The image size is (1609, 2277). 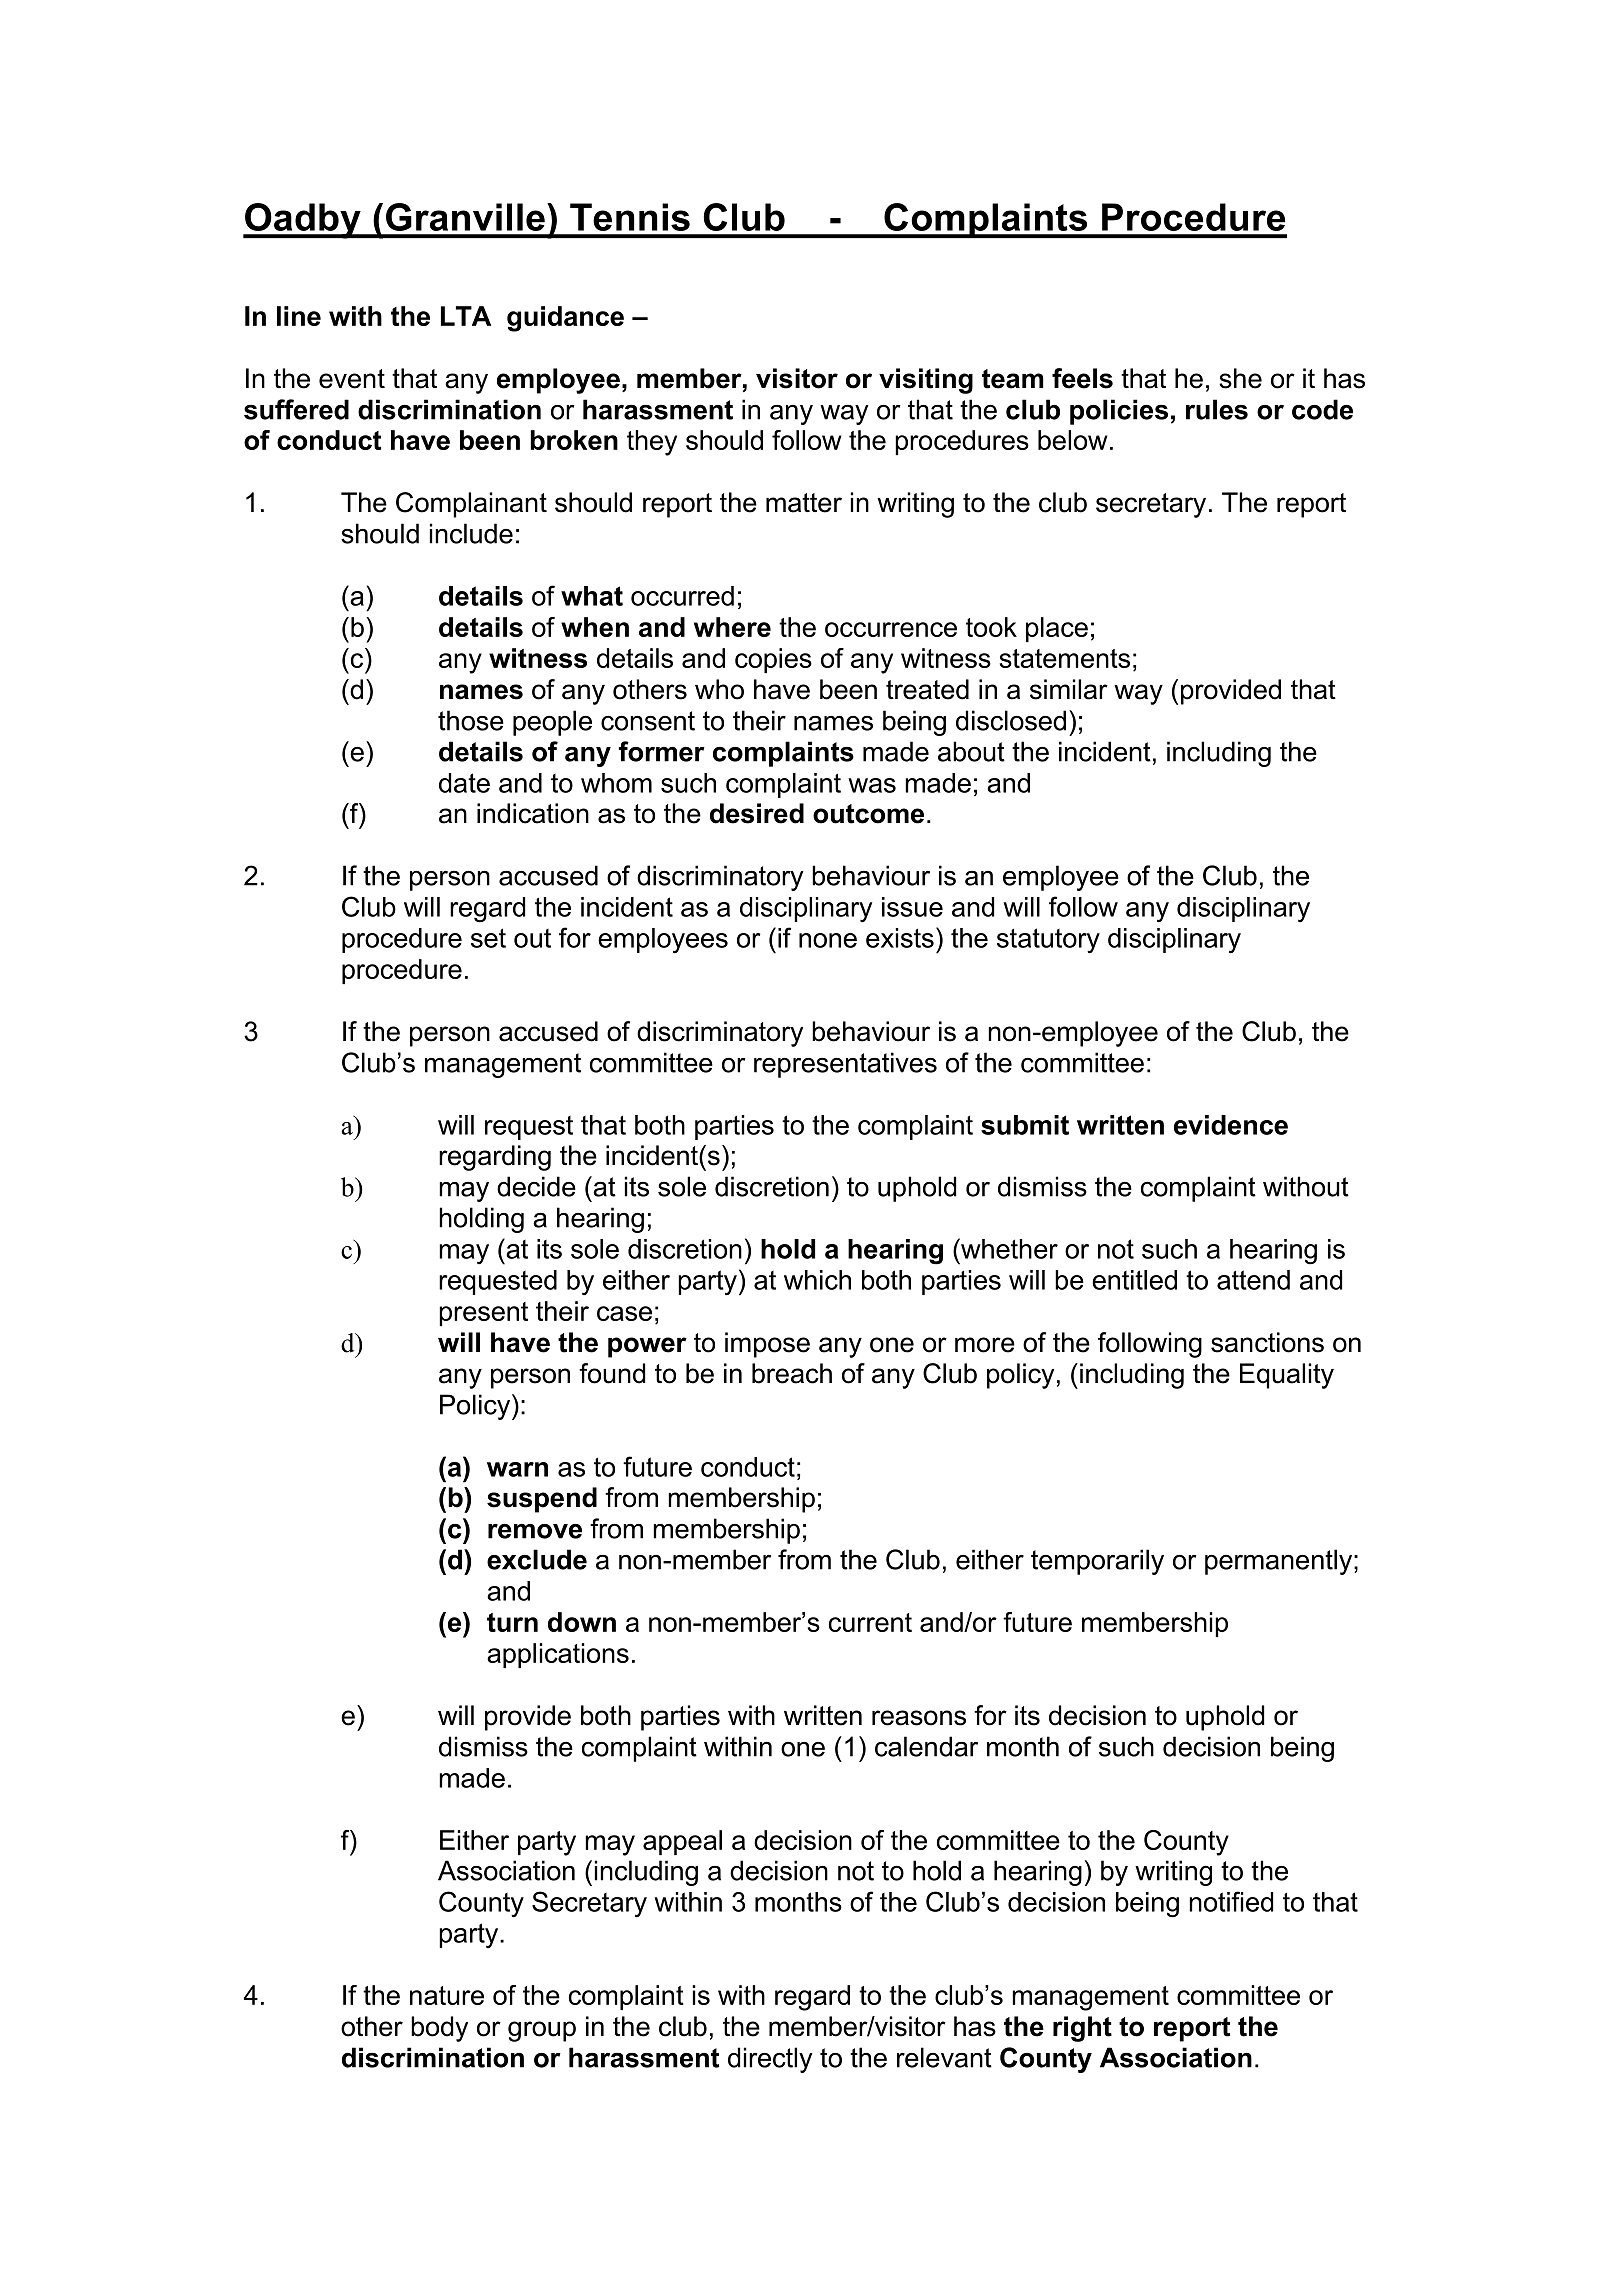 I want to click on copies, so click(x=773, y=660).
